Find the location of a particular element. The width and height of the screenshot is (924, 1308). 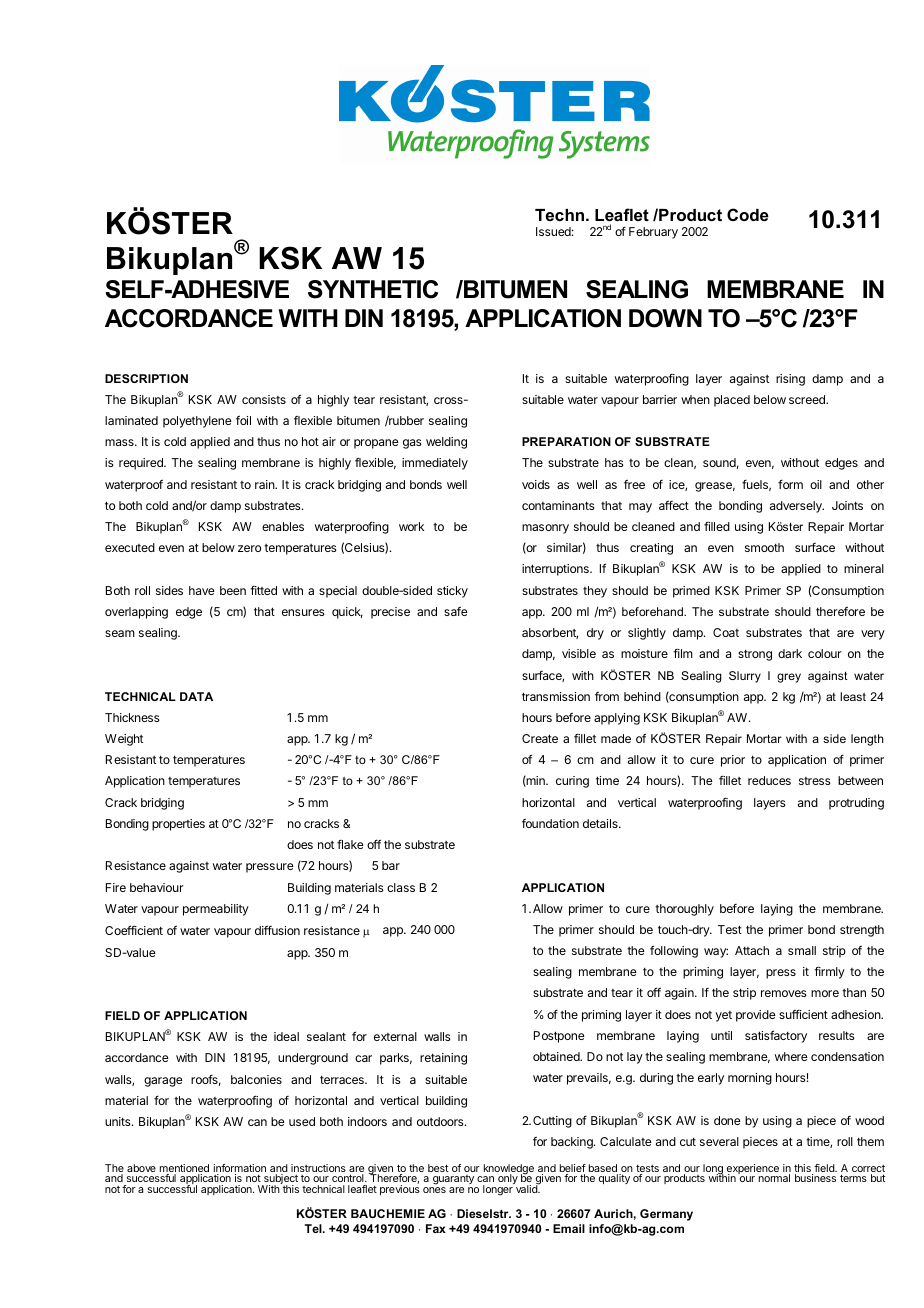

SYNTHETIC is located at coordinates (373, 289).
